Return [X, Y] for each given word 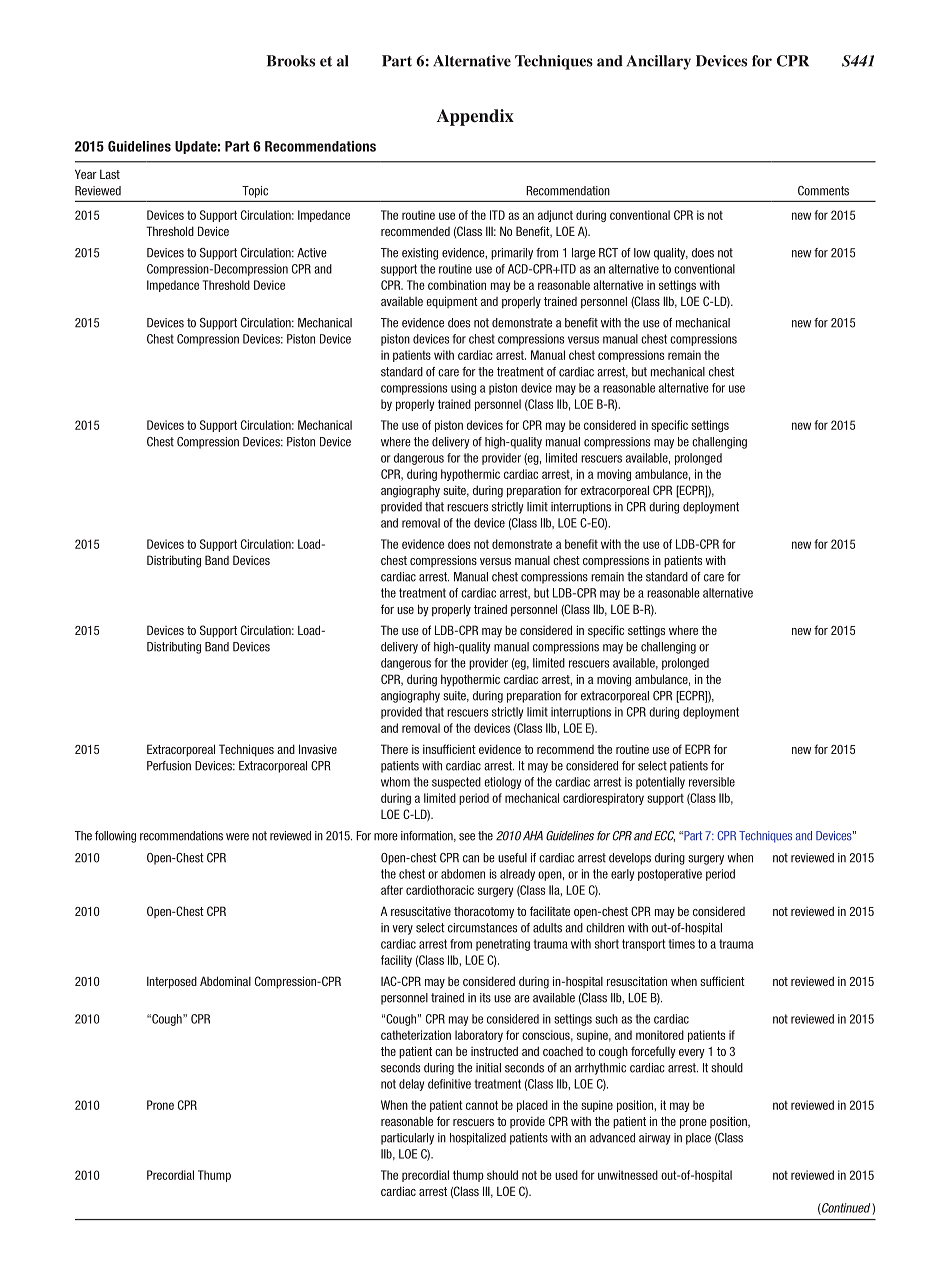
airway [655, 1139]
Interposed [172, 982]
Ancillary [659, 62]
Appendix [475, 117]
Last [110, 174]
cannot [482, 1105]
